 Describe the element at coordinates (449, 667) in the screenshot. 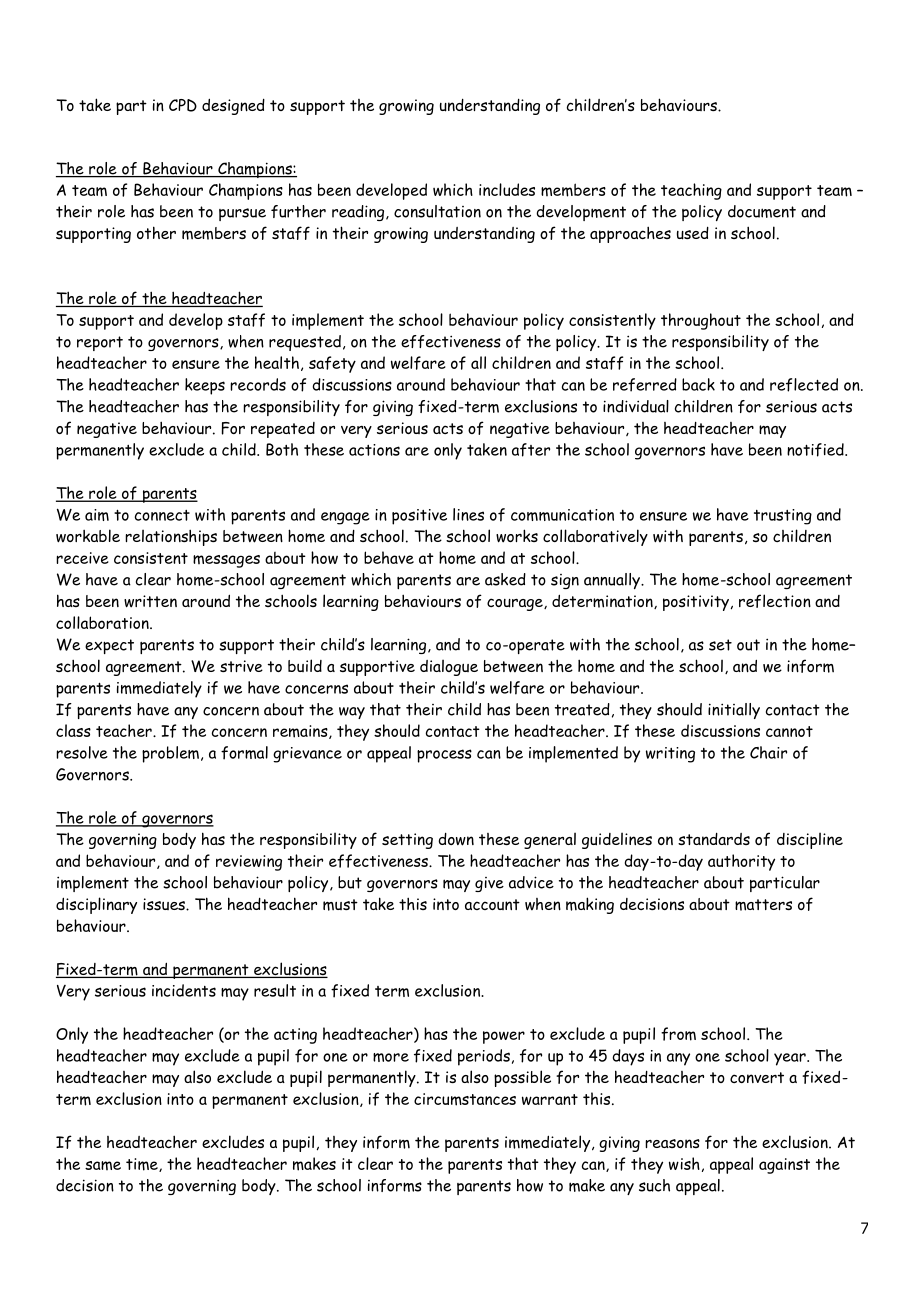

I see `dialogue` at that location.
